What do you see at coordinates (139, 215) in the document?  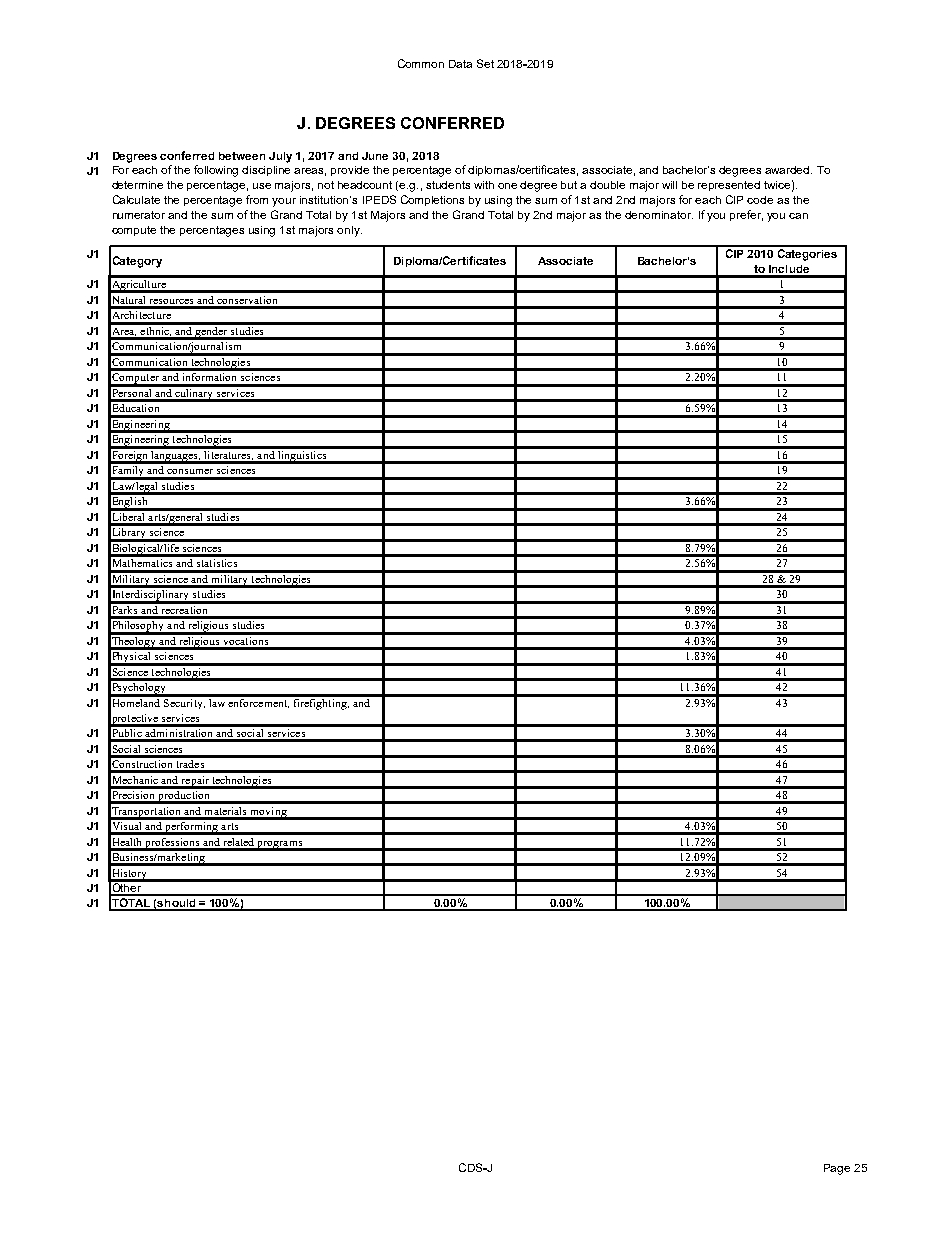 I see `numerator` at bounding box center [139, 215].
